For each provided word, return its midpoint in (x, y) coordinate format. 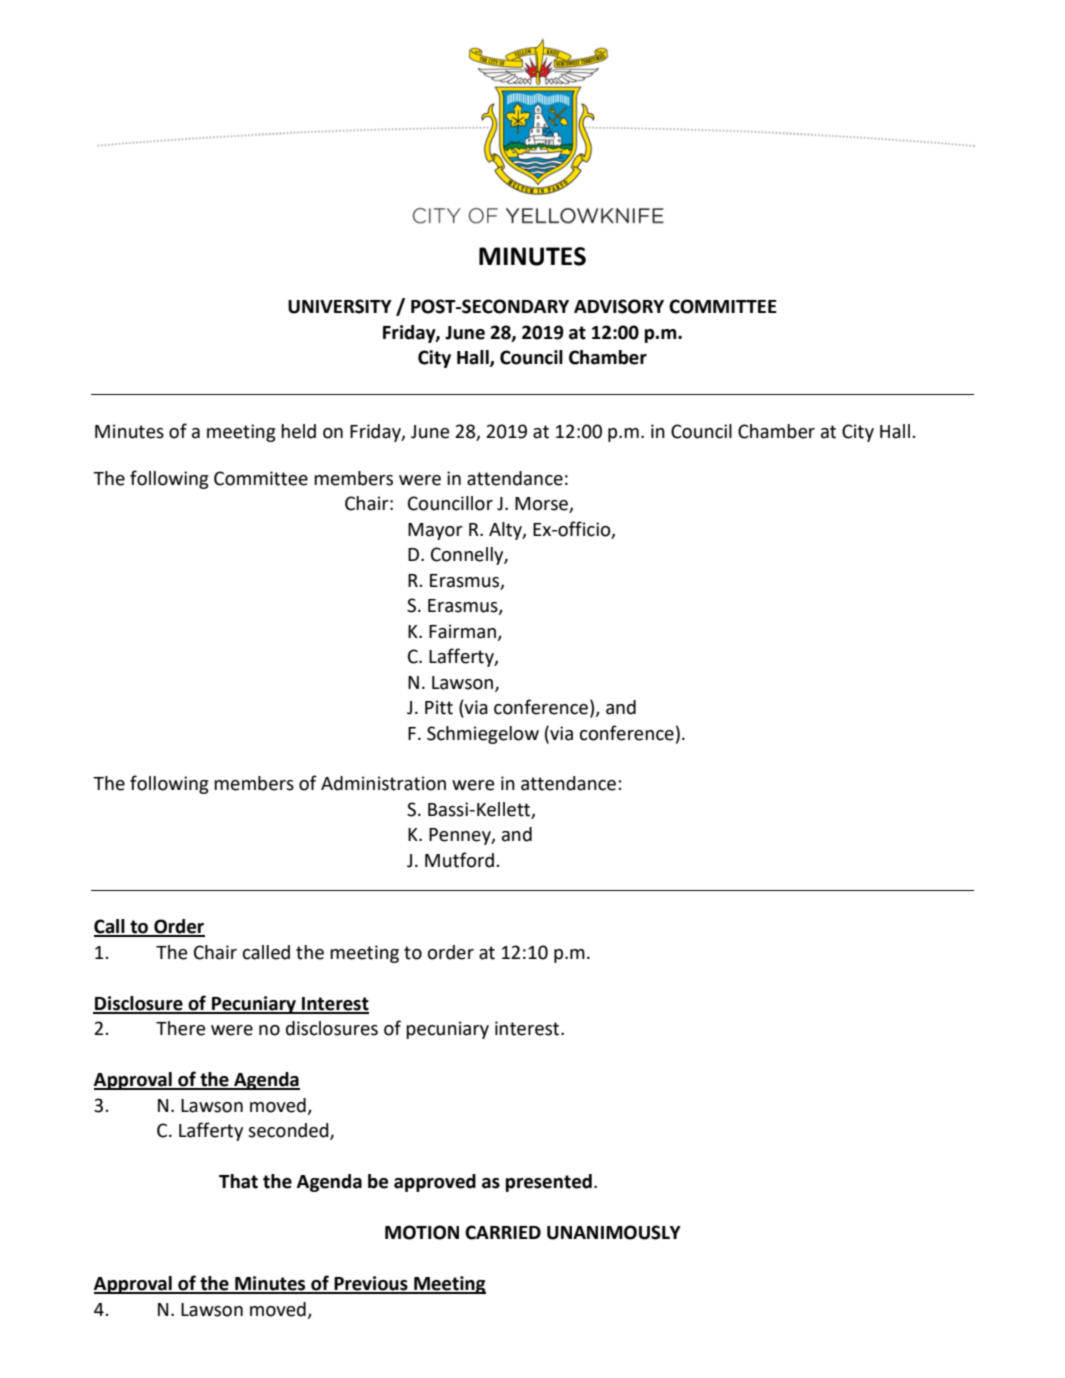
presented (549, 1183)
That (238, 1181)
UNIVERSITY (340, 306)
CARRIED (503, 1232)
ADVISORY (619, 306)
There (180, 1028)
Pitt (439, 707)
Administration (383, 783)
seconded (289, 1131)
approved (435, 1183)
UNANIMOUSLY (614, 1232)
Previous (371, 1284)
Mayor (435, 531)
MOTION (422, 1232)
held (298, 431)
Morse (542, 505)
